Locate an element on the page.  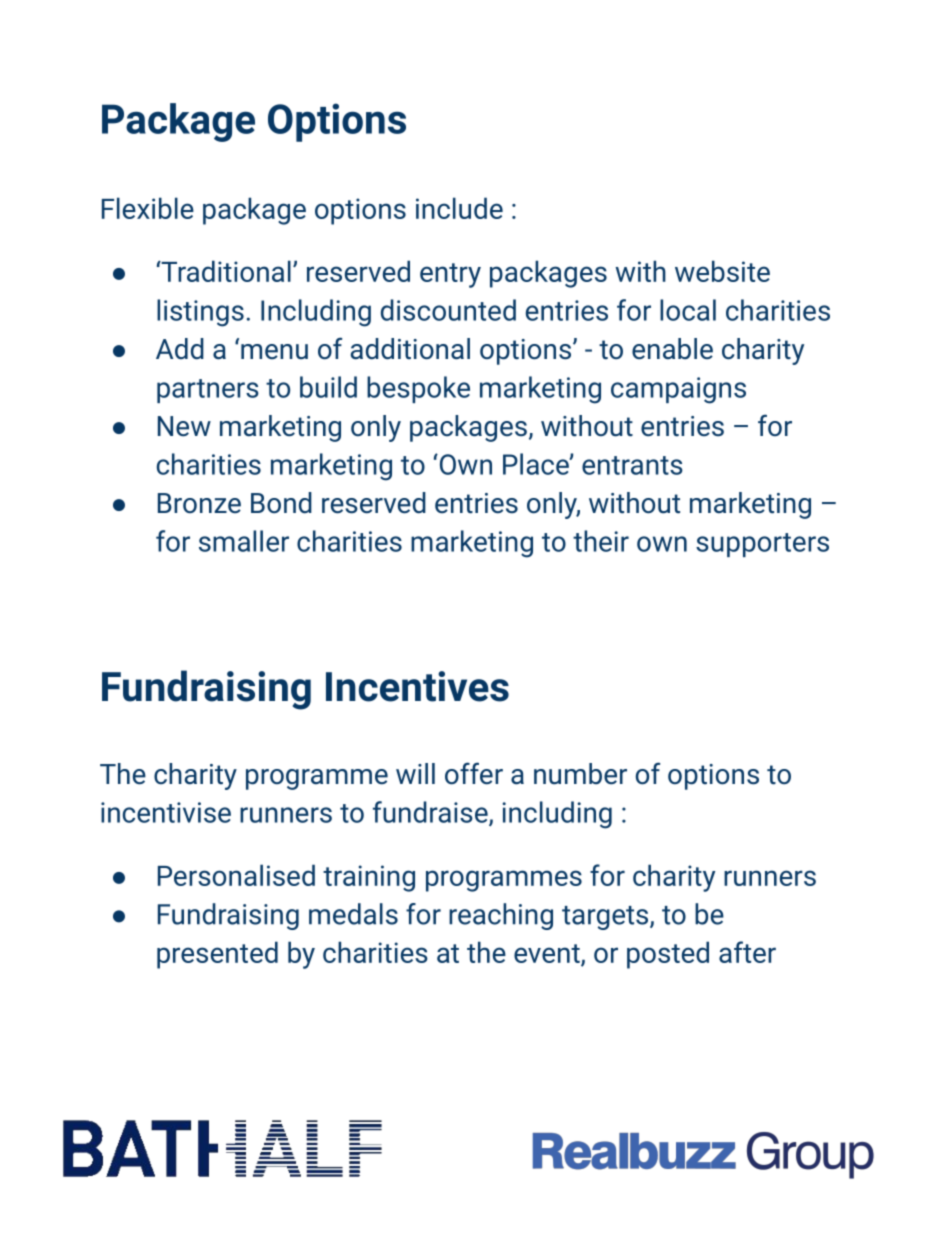
include is located at coordinates (459, 208).
